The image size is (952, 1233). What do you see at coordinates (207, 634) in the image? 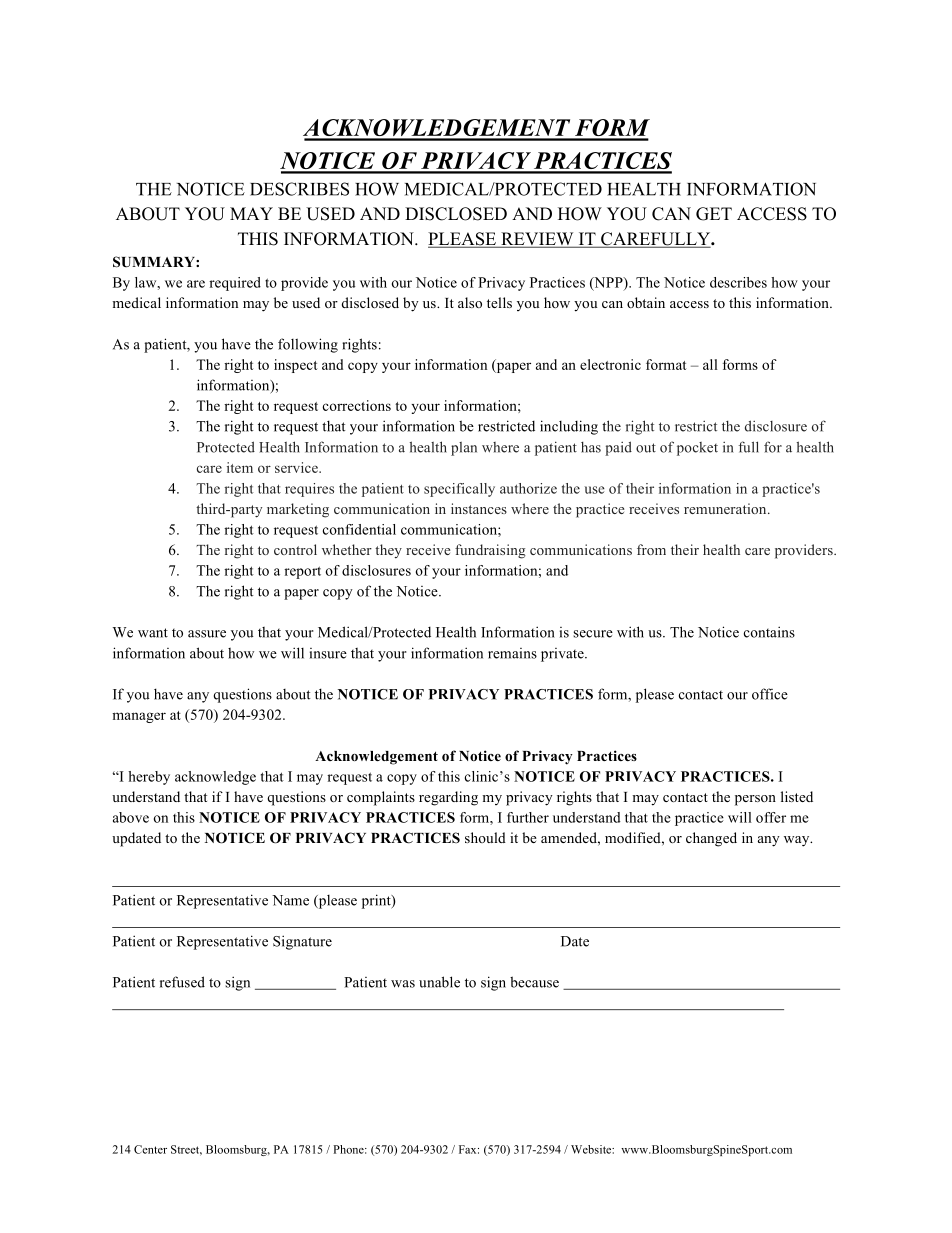
I see `assure` at bounding box center [207, 634].
